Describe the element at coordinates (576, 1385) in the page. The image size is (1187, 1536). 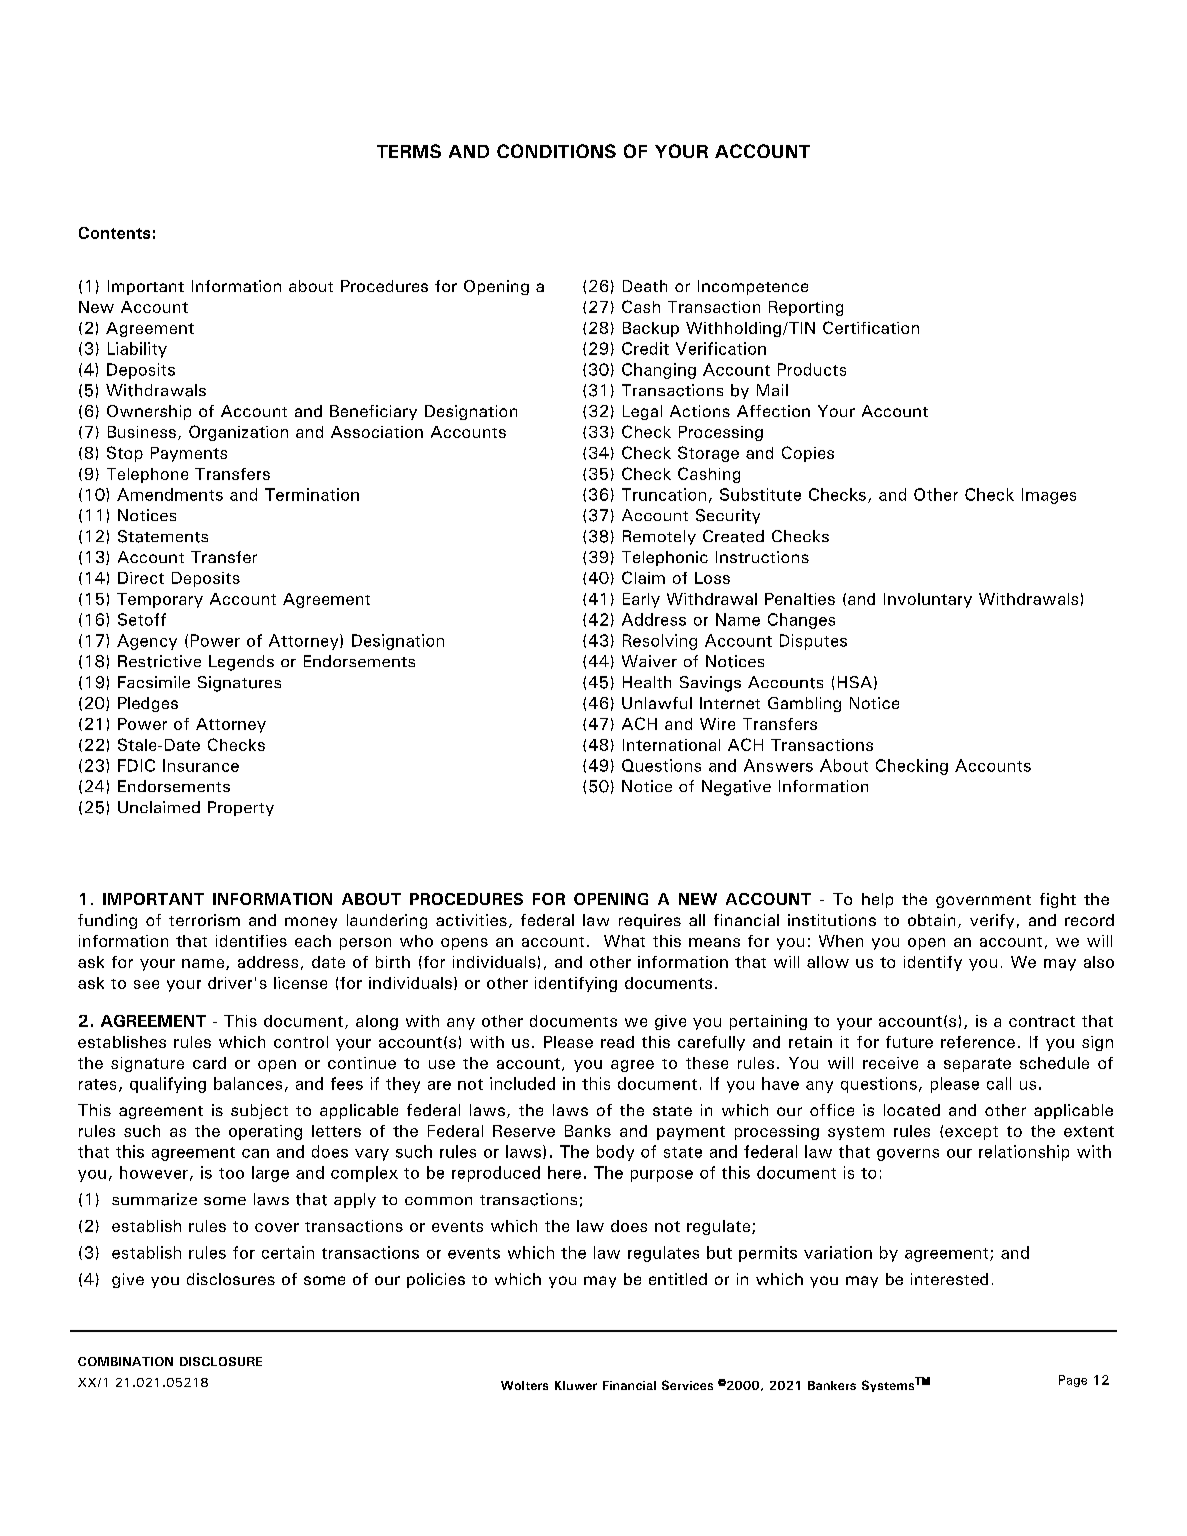
I see `Kluwer` at that location.
